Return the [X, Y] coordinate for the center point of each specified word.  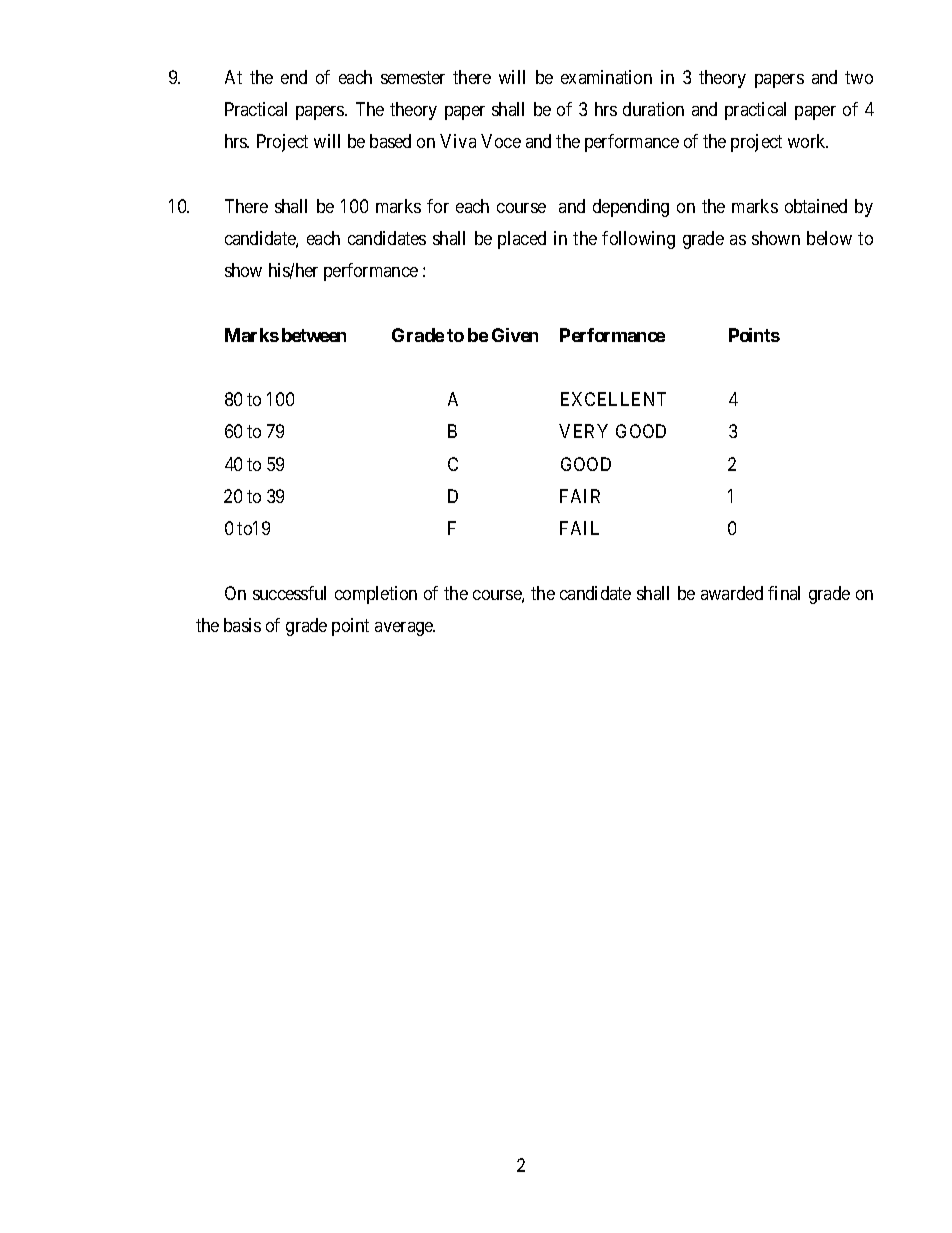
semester [413, 77]
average [405, 629]
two [859, 77]
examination [606, 77]
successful [289, 593]
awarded [732, 593]
